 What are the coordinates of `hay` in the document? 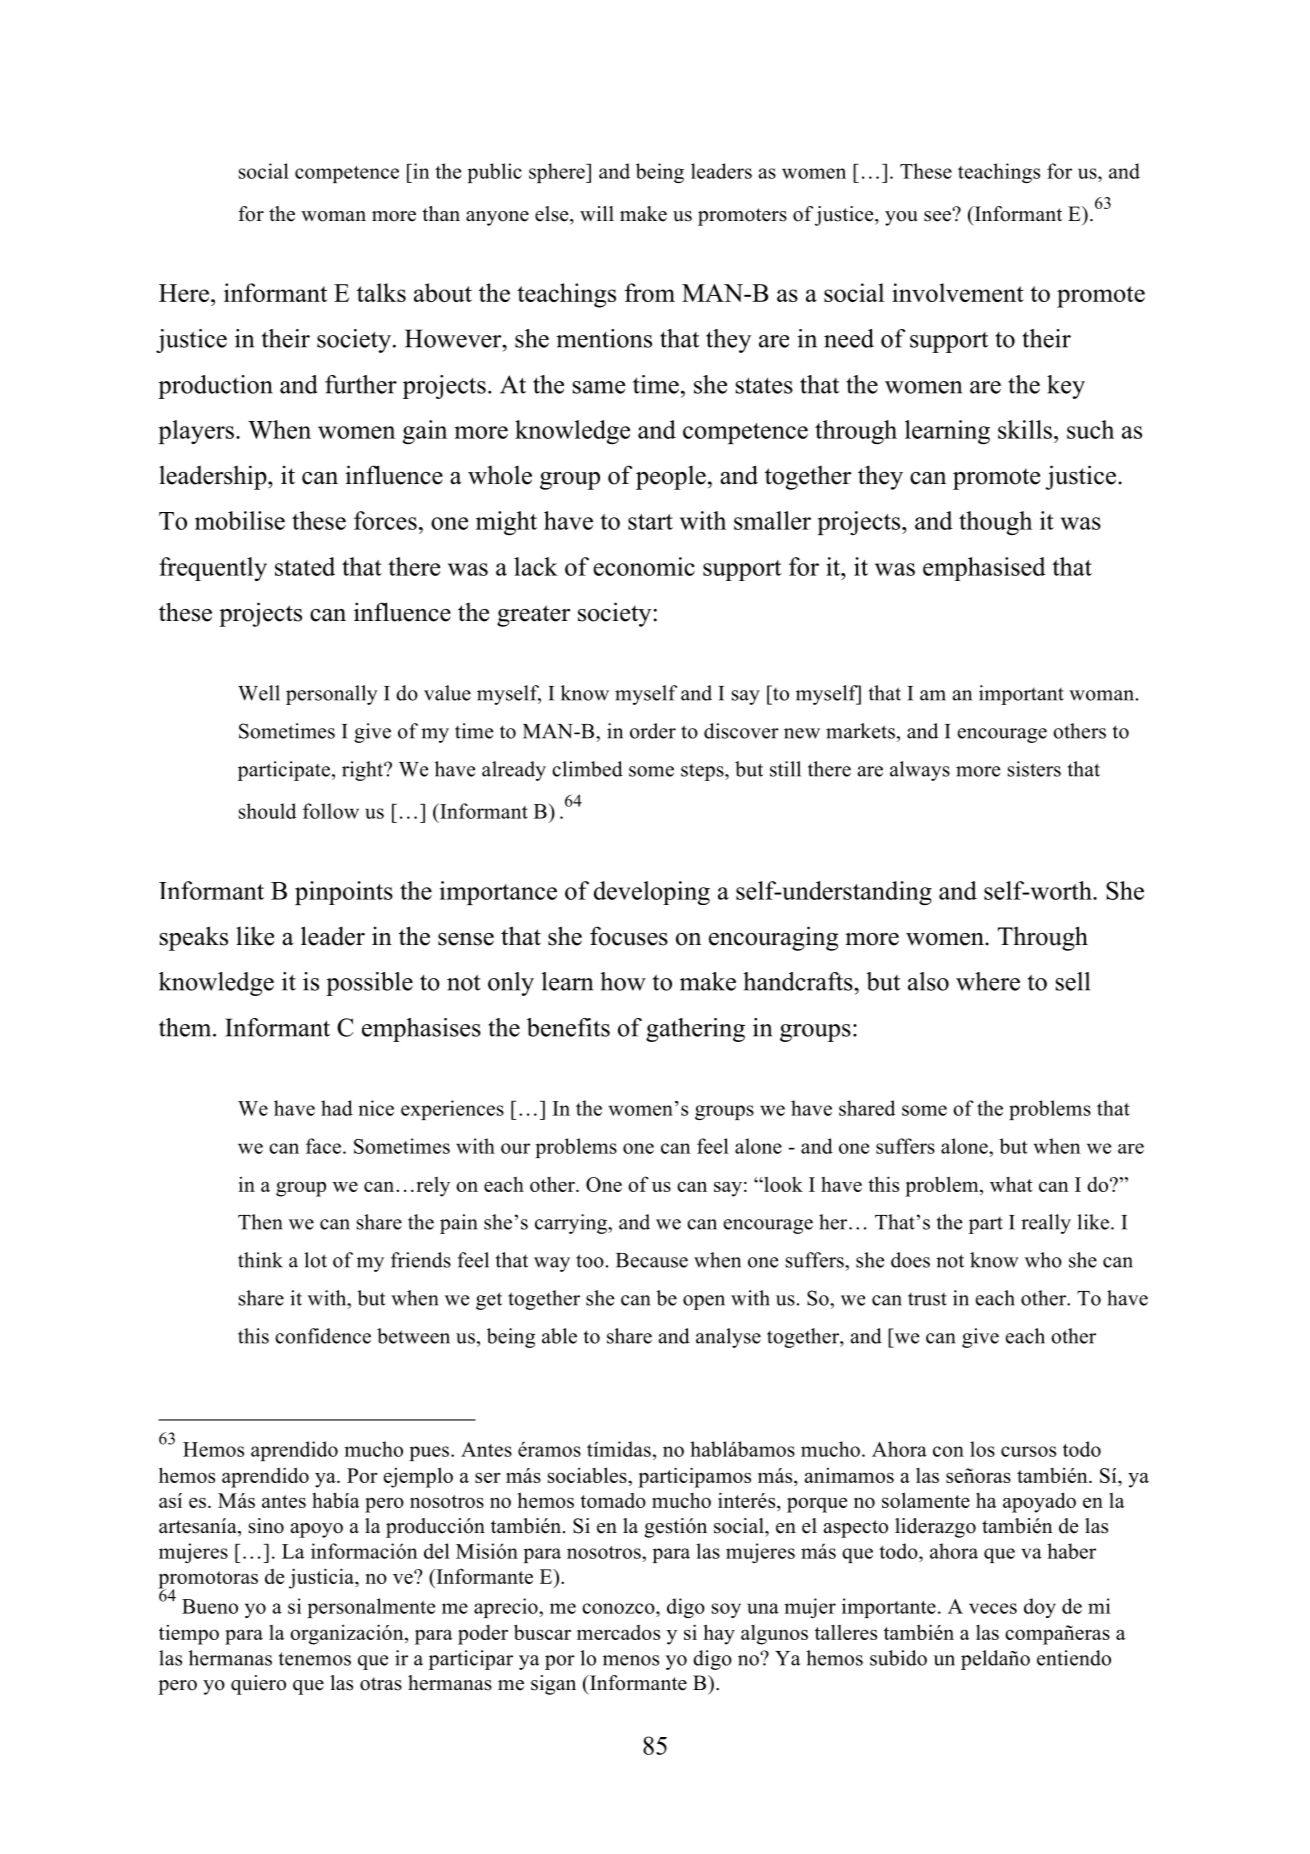 It's located at (719, 1634).
